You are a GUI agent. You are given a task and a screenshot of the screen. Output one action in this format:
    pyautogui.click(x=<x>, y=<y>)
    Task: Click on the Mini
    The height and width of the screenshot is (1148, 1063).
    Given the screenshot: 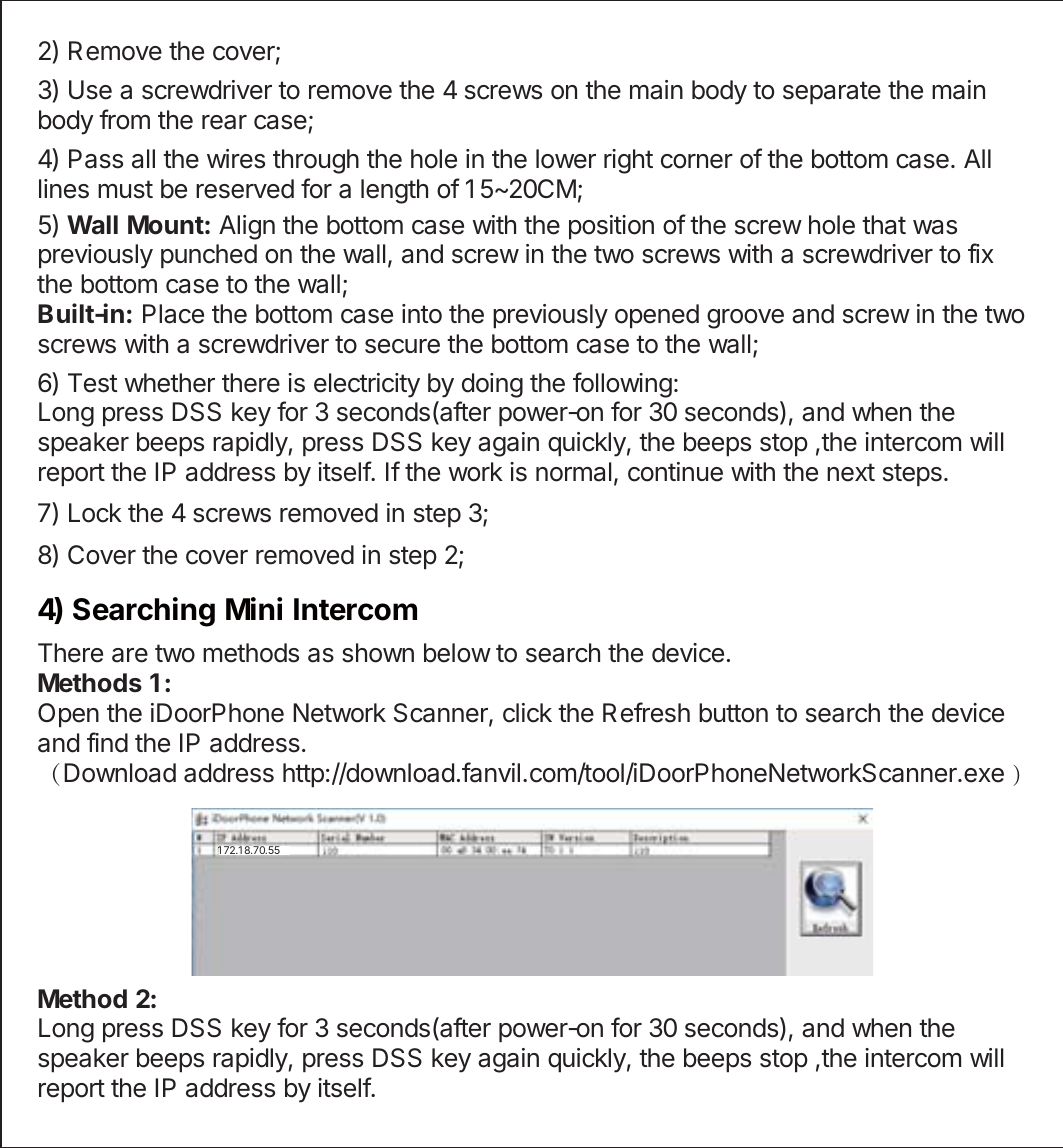 What is the action you would take?
    pyautogui.click(x=254, y=608)
